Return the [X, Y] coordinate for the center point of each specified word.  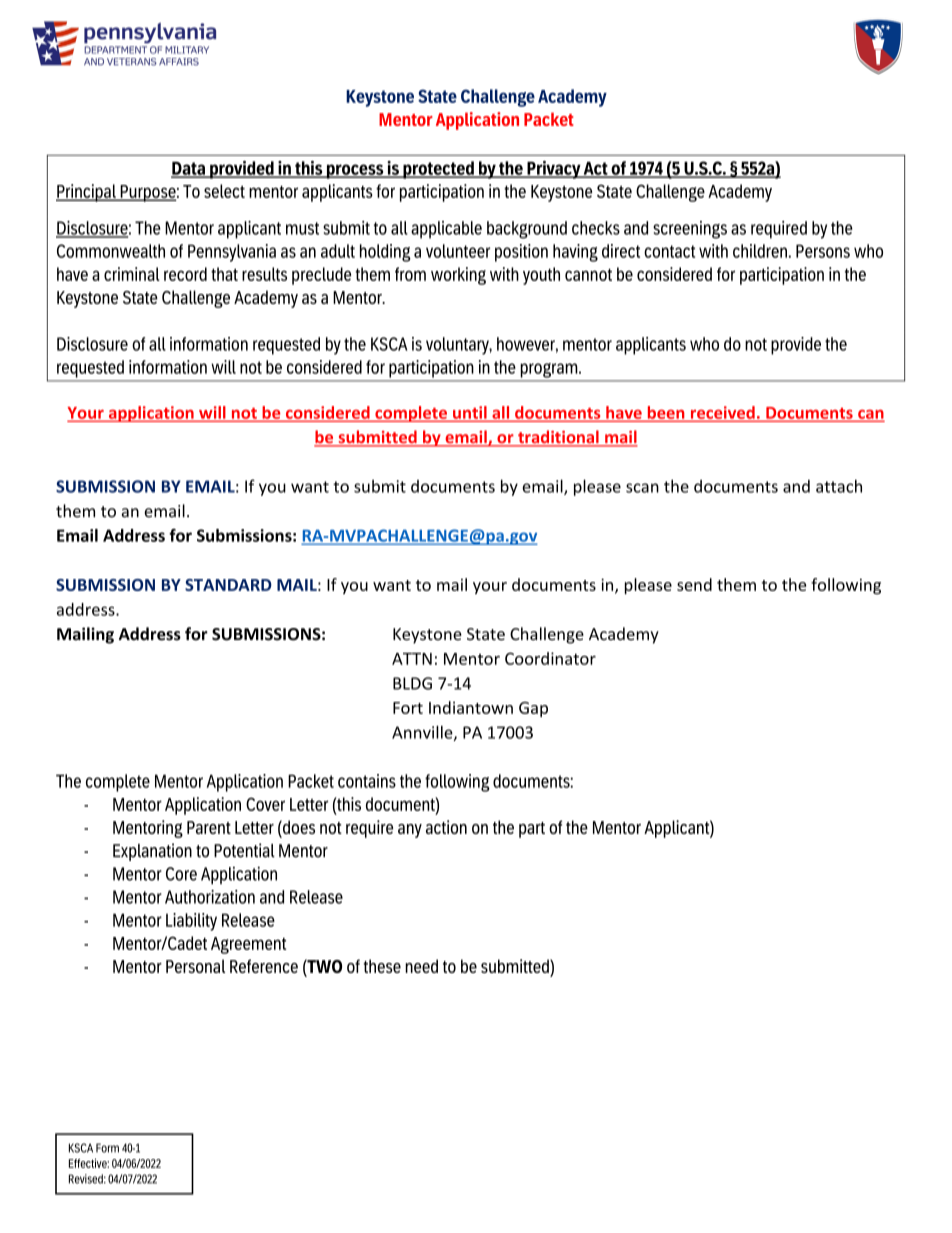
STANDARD [228, 585]
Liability [191, 922]
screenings [690, 230]
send [694, 584]
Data [189, 169]
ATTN [412, 659]
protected [438, 170]
